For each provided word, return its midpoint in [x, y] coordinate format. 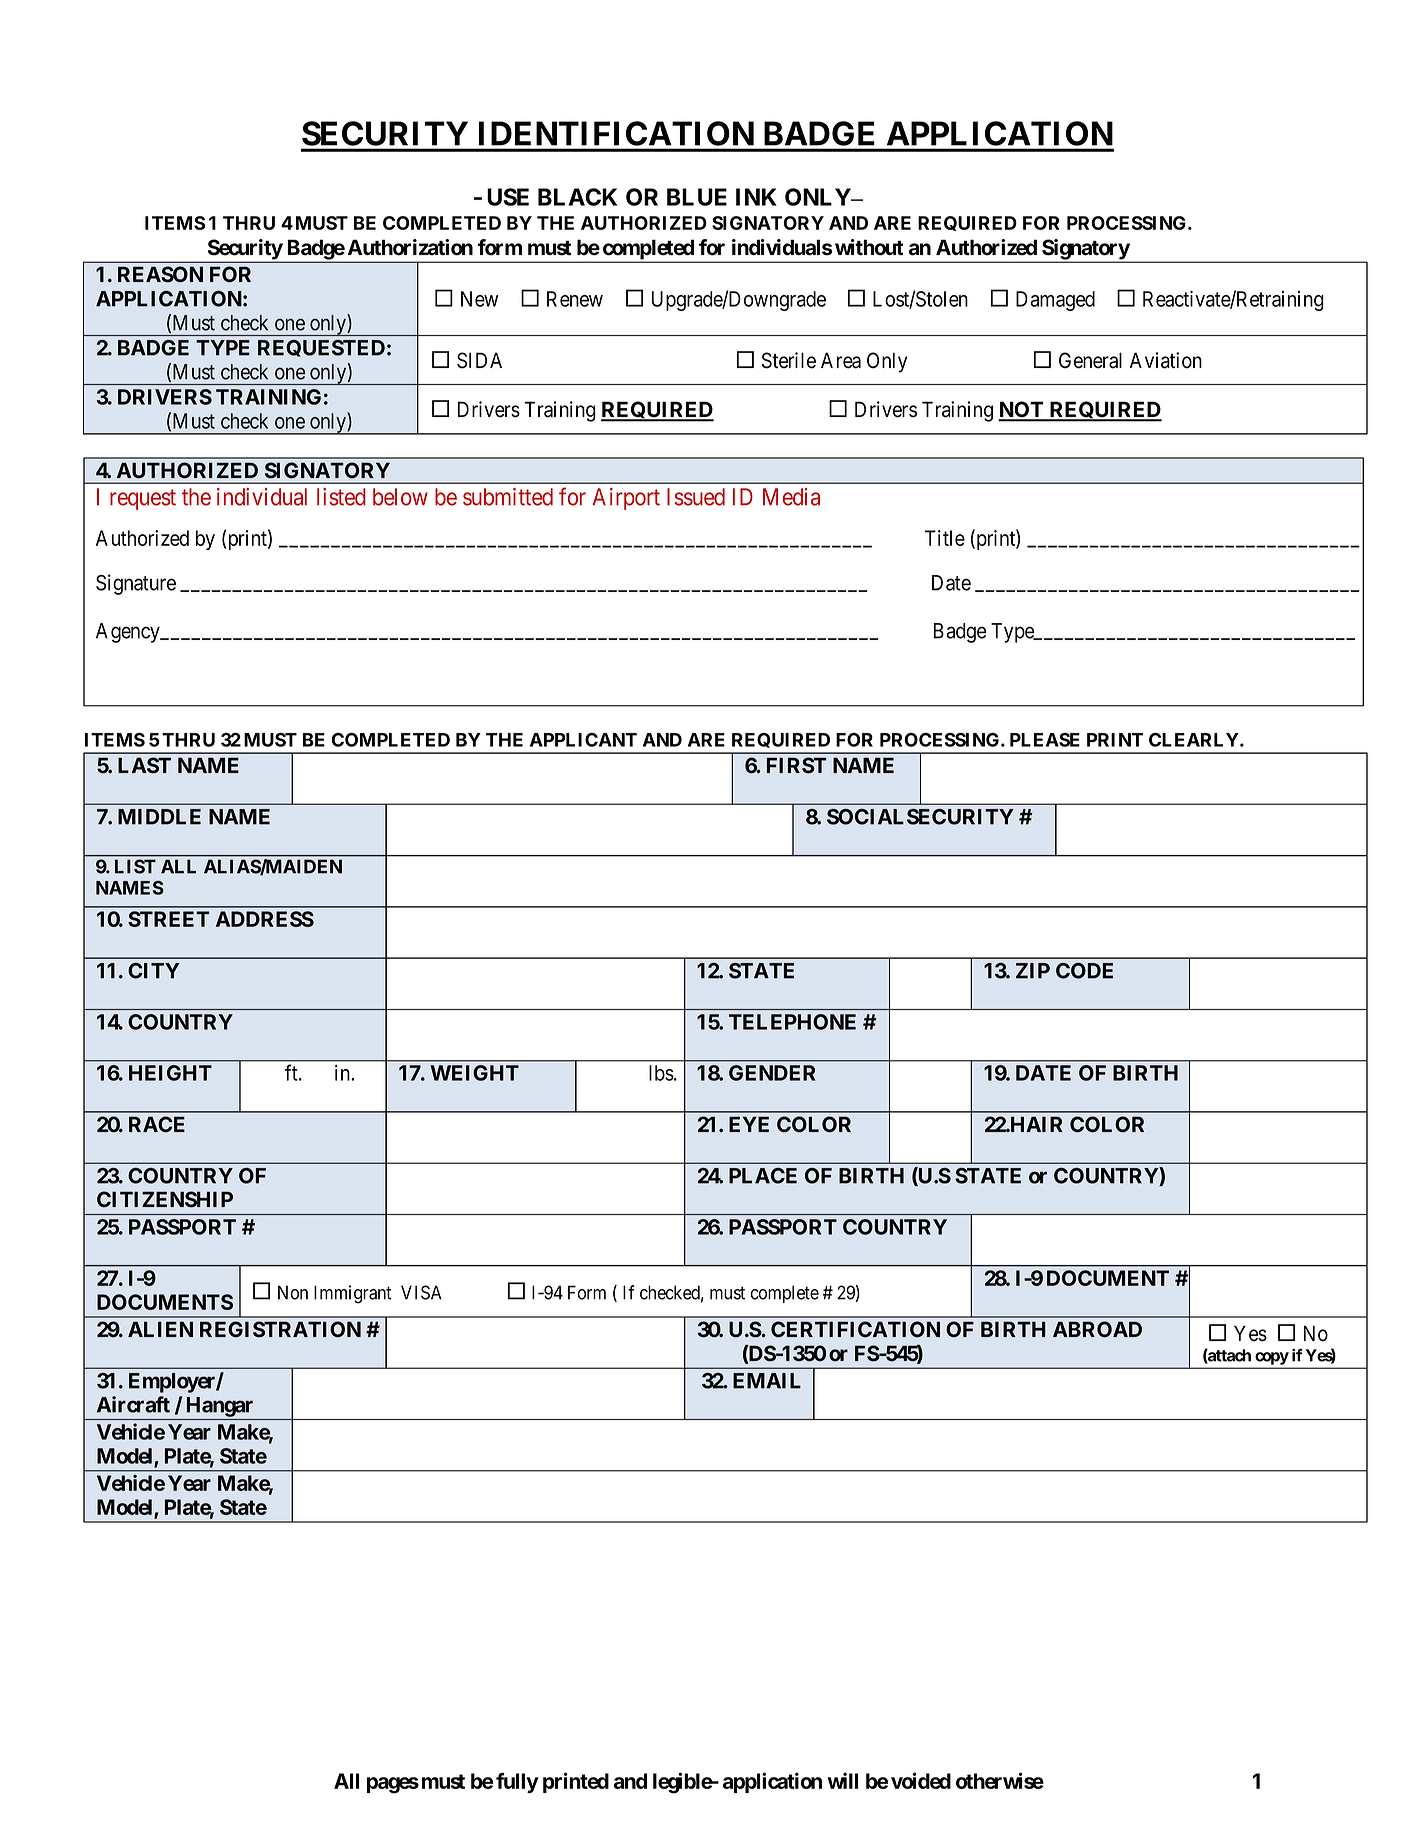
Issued [696, 497]
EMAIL [767, 1381]
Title [945, 538]
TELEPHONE [792, 1022]
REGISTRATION [280, 1329]
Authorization [410, 247]
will [842, 1780]
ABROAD [1097, 1329]
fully [517, 1783]
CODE [1084, 971]
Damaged [1055, 301]
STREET [168, 919]
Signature [136, 584]
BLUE [697, 197]
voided [921, 1780]
